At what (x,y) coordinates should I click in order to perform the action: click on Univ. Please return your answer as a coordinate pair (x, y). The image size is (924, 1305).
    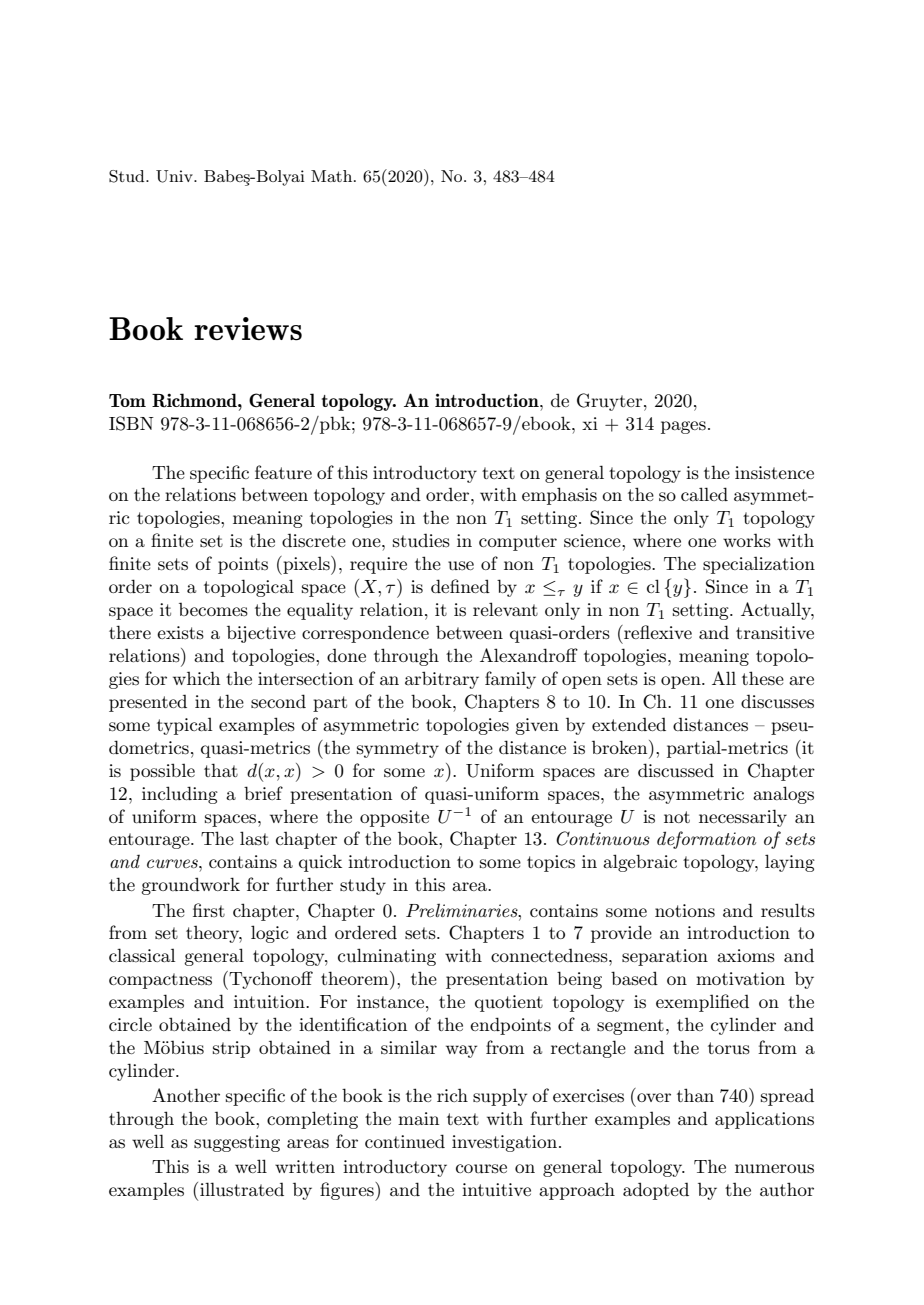
    Looking at the image, I should click on (175, 176).
